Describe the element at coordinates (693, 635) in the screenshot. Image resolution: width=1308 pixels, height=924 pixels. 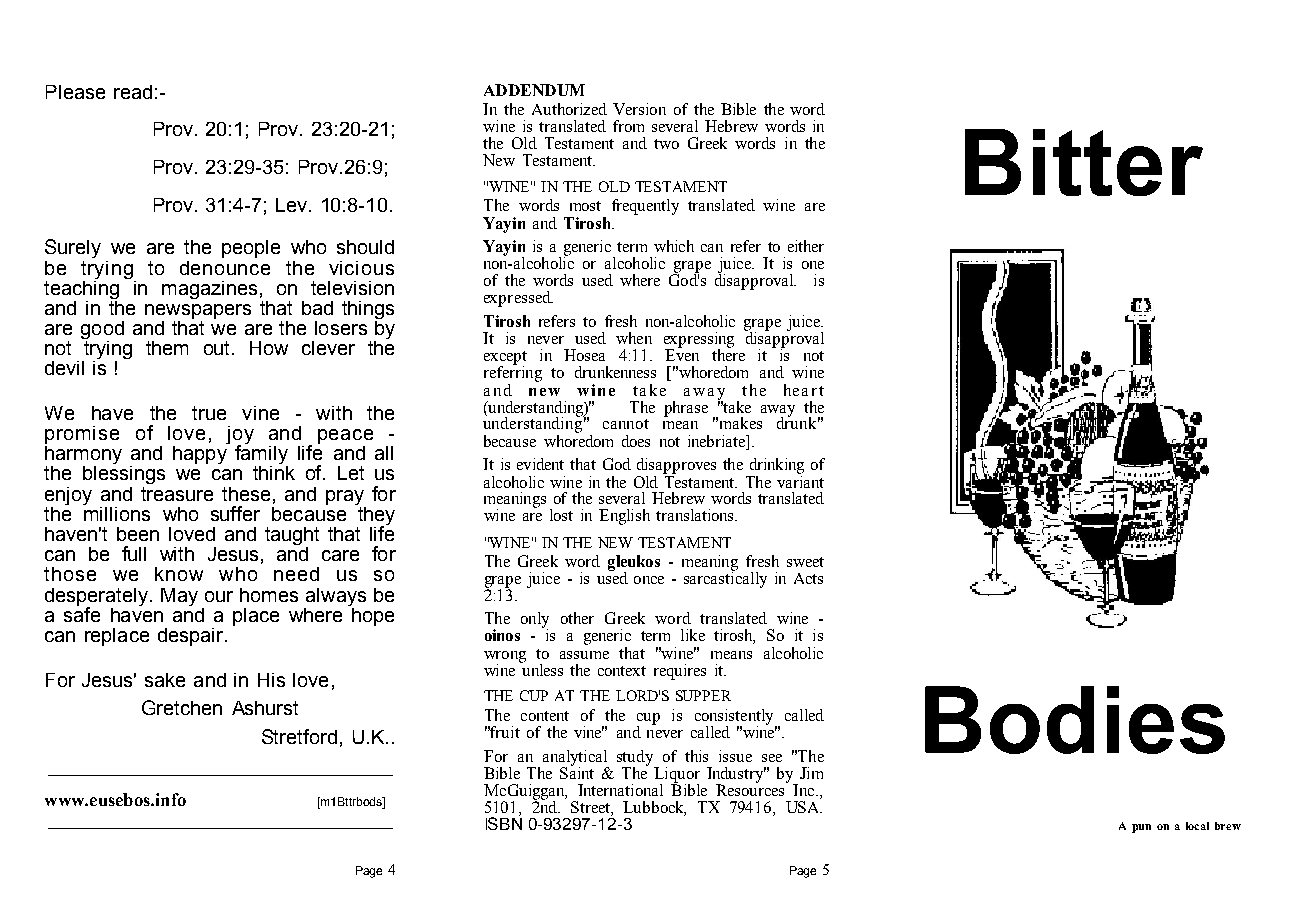
I see `like` at that location.
